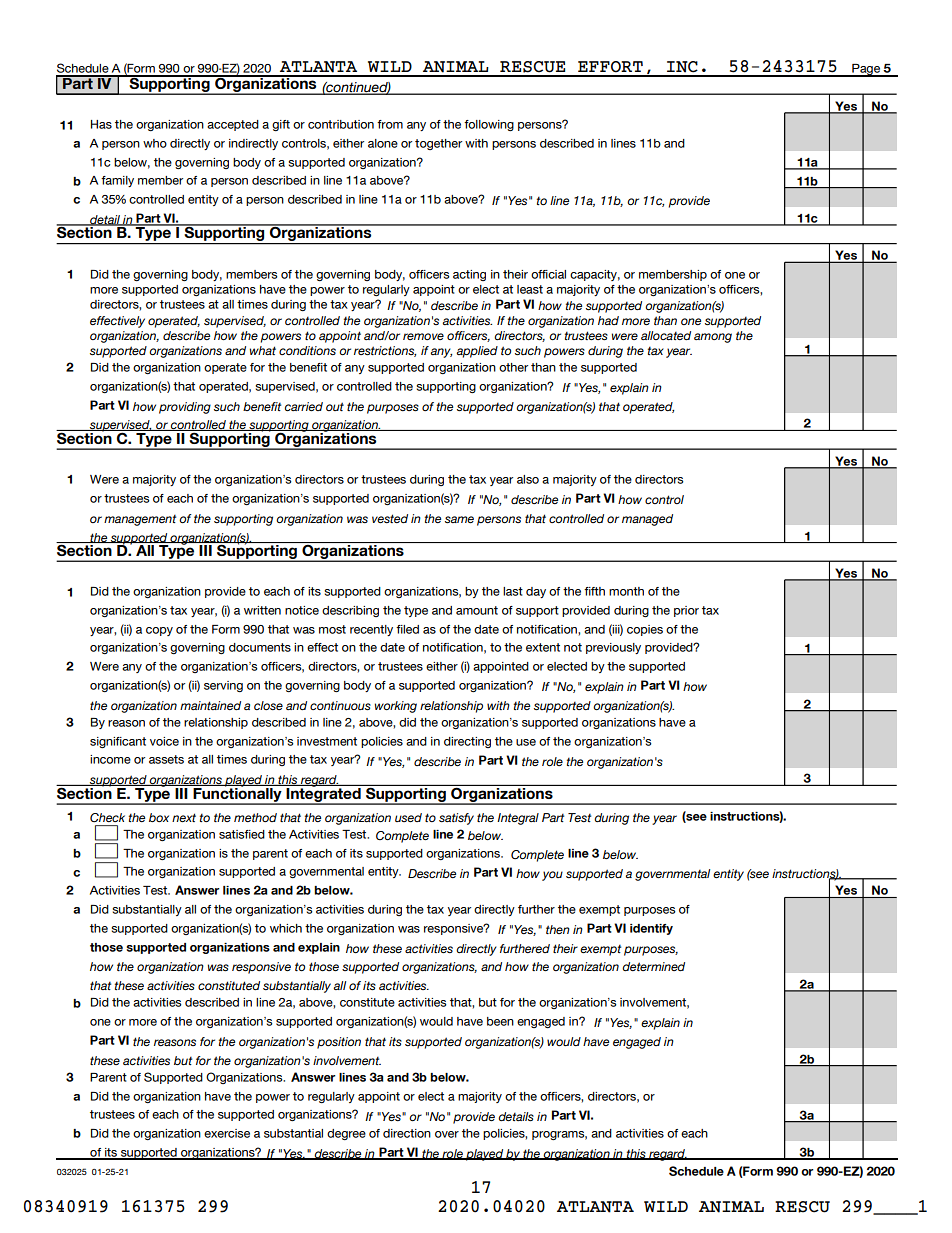  I want to click on among, so click(713, 338).
